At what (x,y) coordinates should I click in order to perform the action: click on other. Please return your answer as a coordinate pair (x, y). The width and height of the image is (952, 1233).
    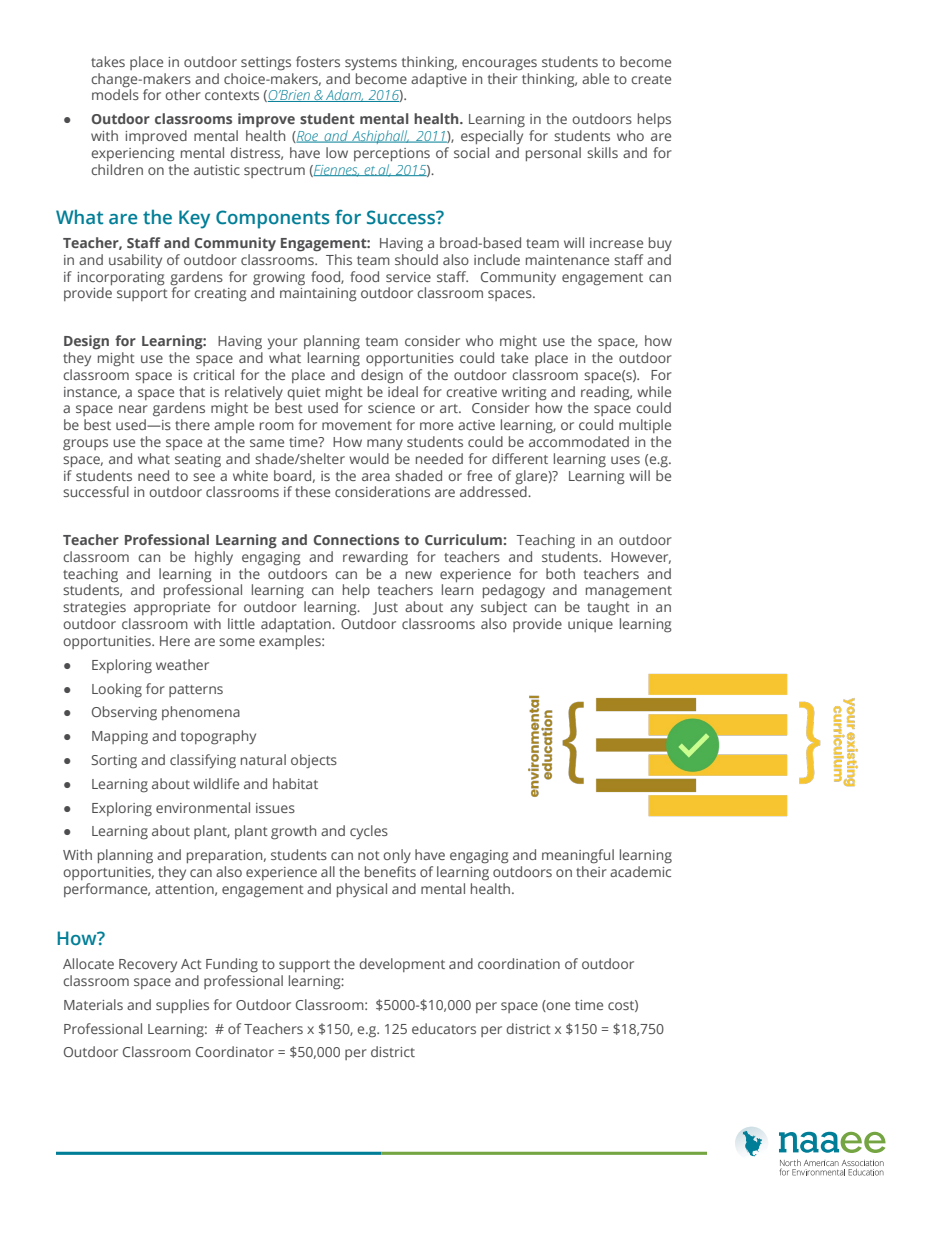
    Looking at the image, I should click on (183, 94).
